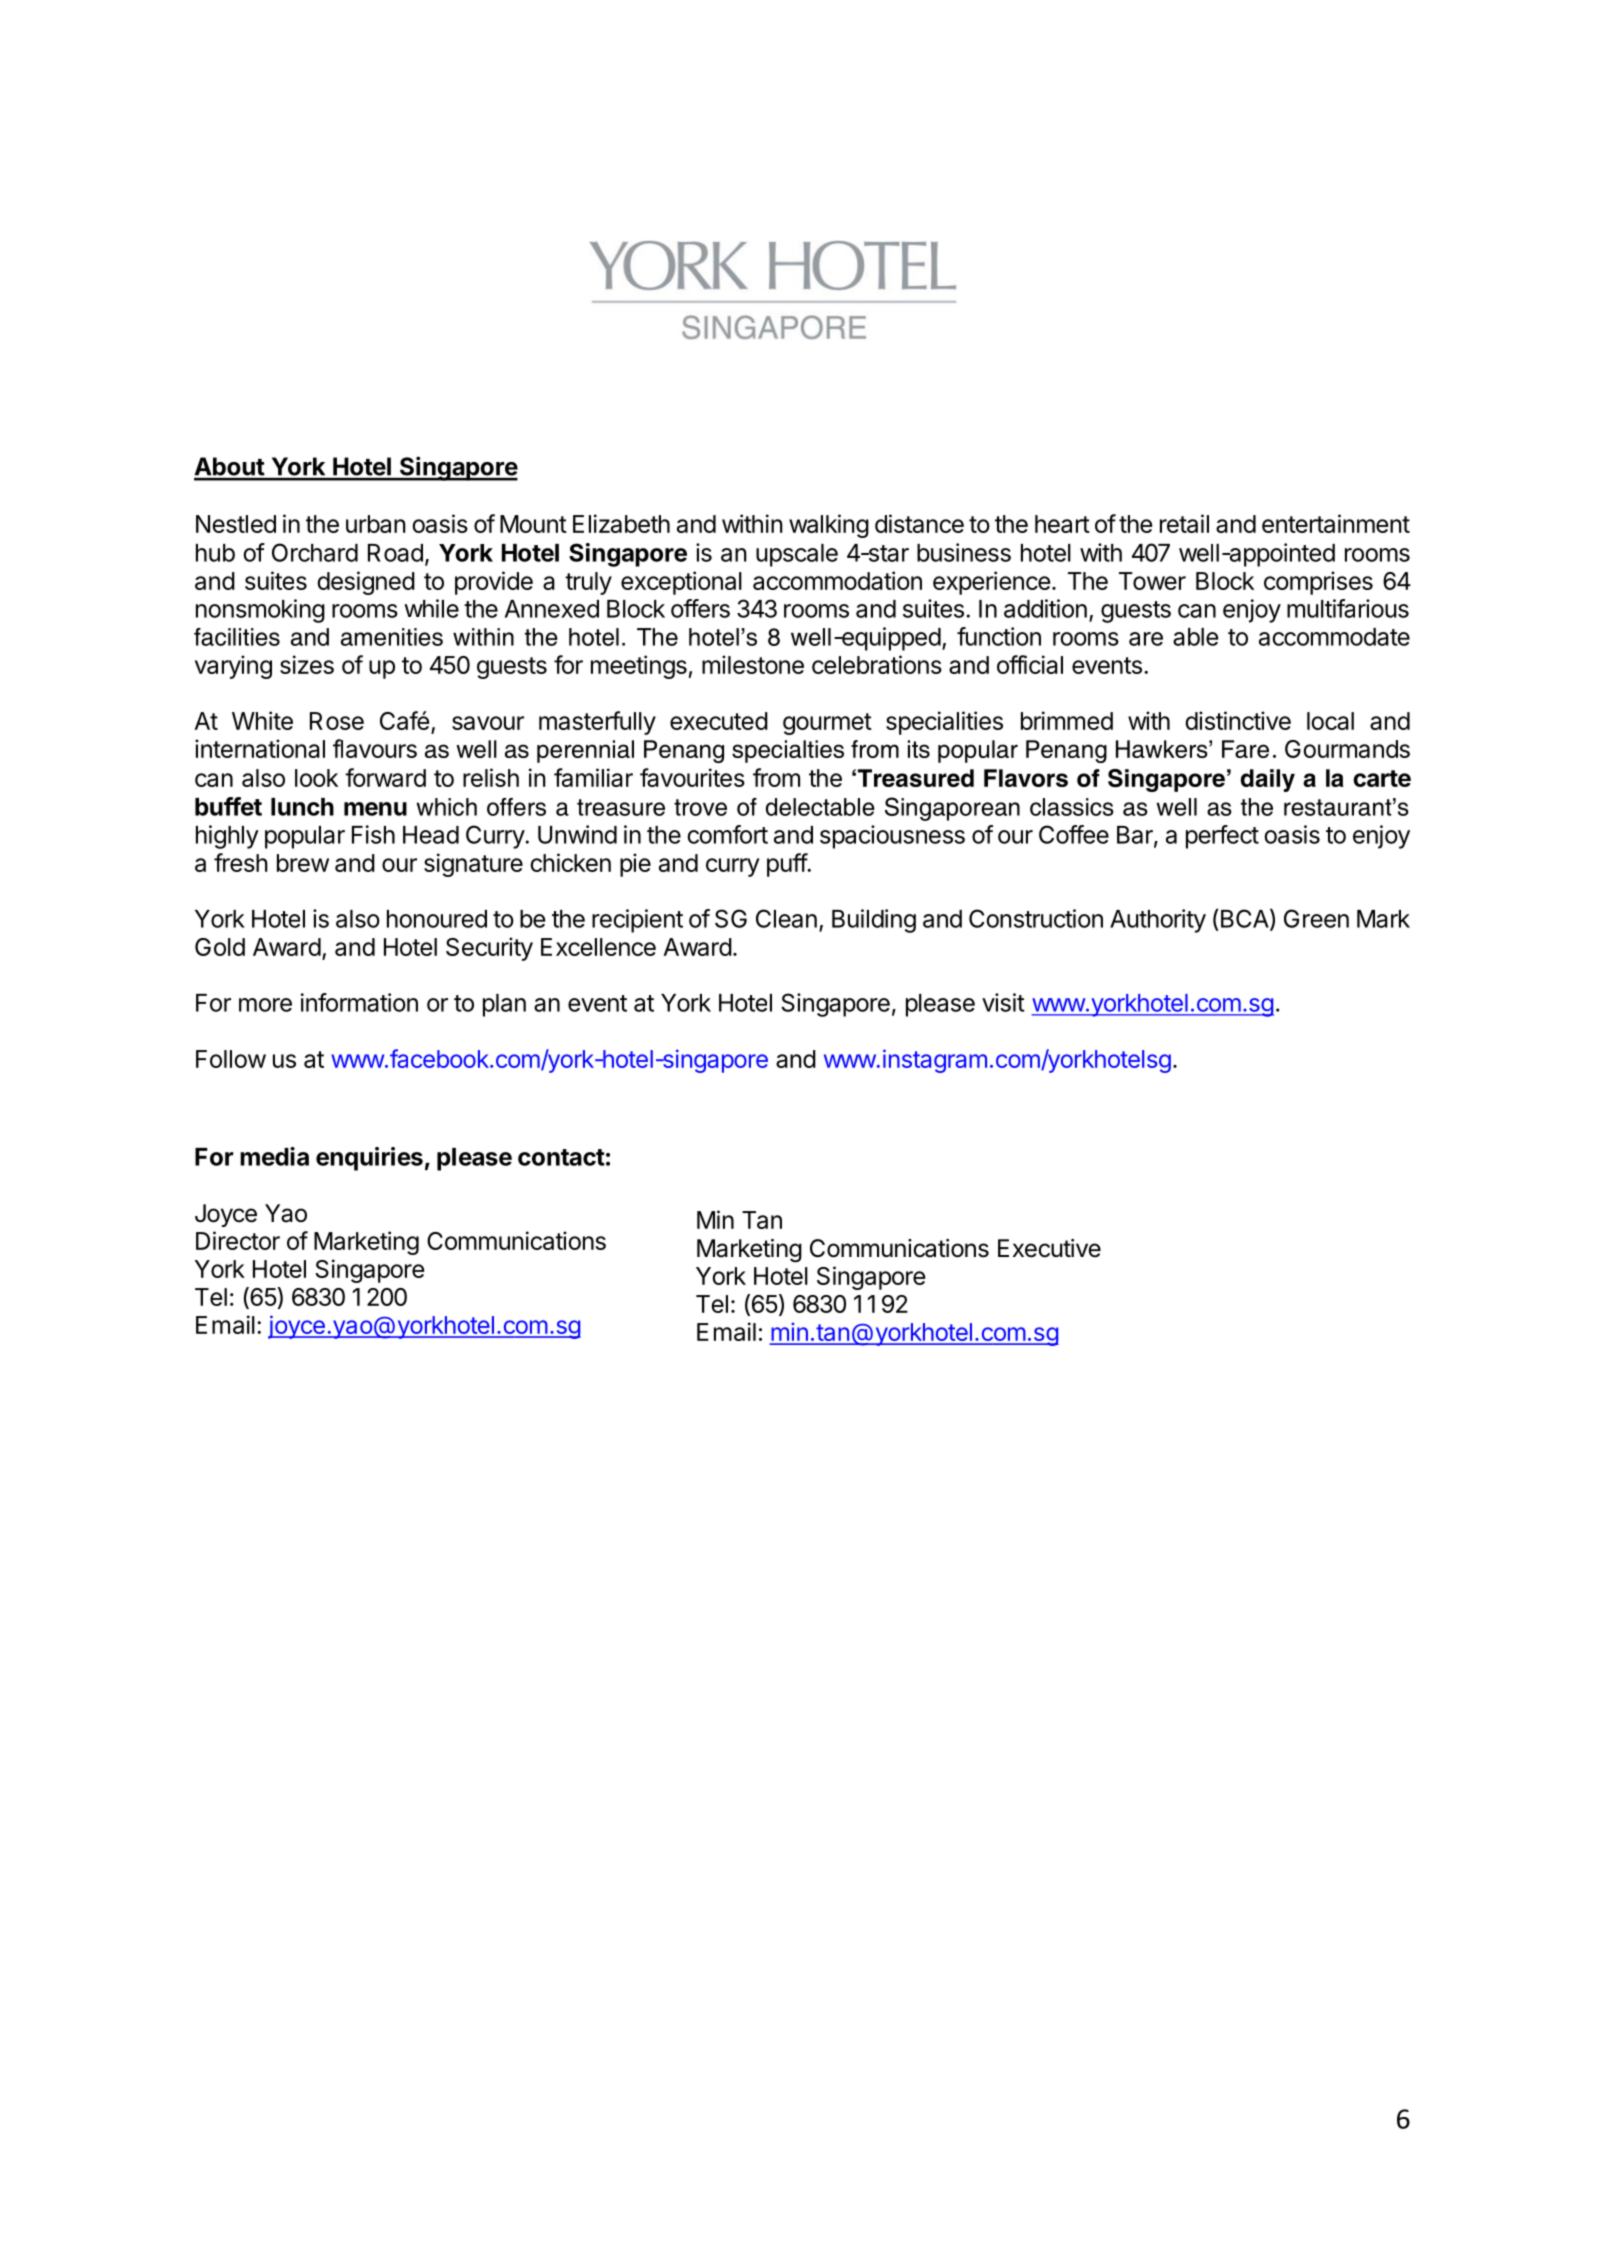 The width and height of the screenshot is (1604, 2268). I want to click on forward, so click(385, 777).
